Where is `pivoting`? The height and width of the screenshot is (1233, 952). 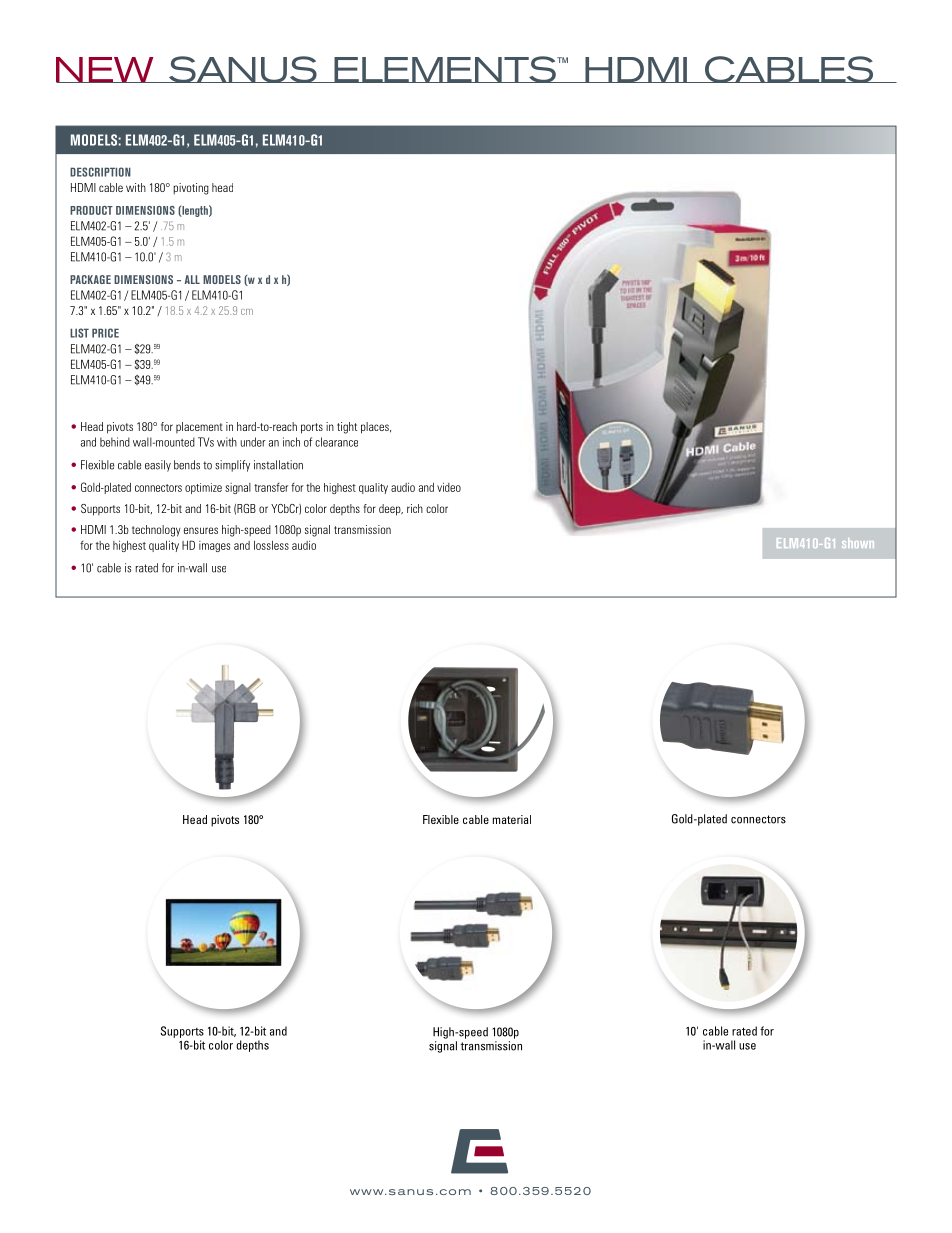 pivoting is located at coordinates (191, 189).
